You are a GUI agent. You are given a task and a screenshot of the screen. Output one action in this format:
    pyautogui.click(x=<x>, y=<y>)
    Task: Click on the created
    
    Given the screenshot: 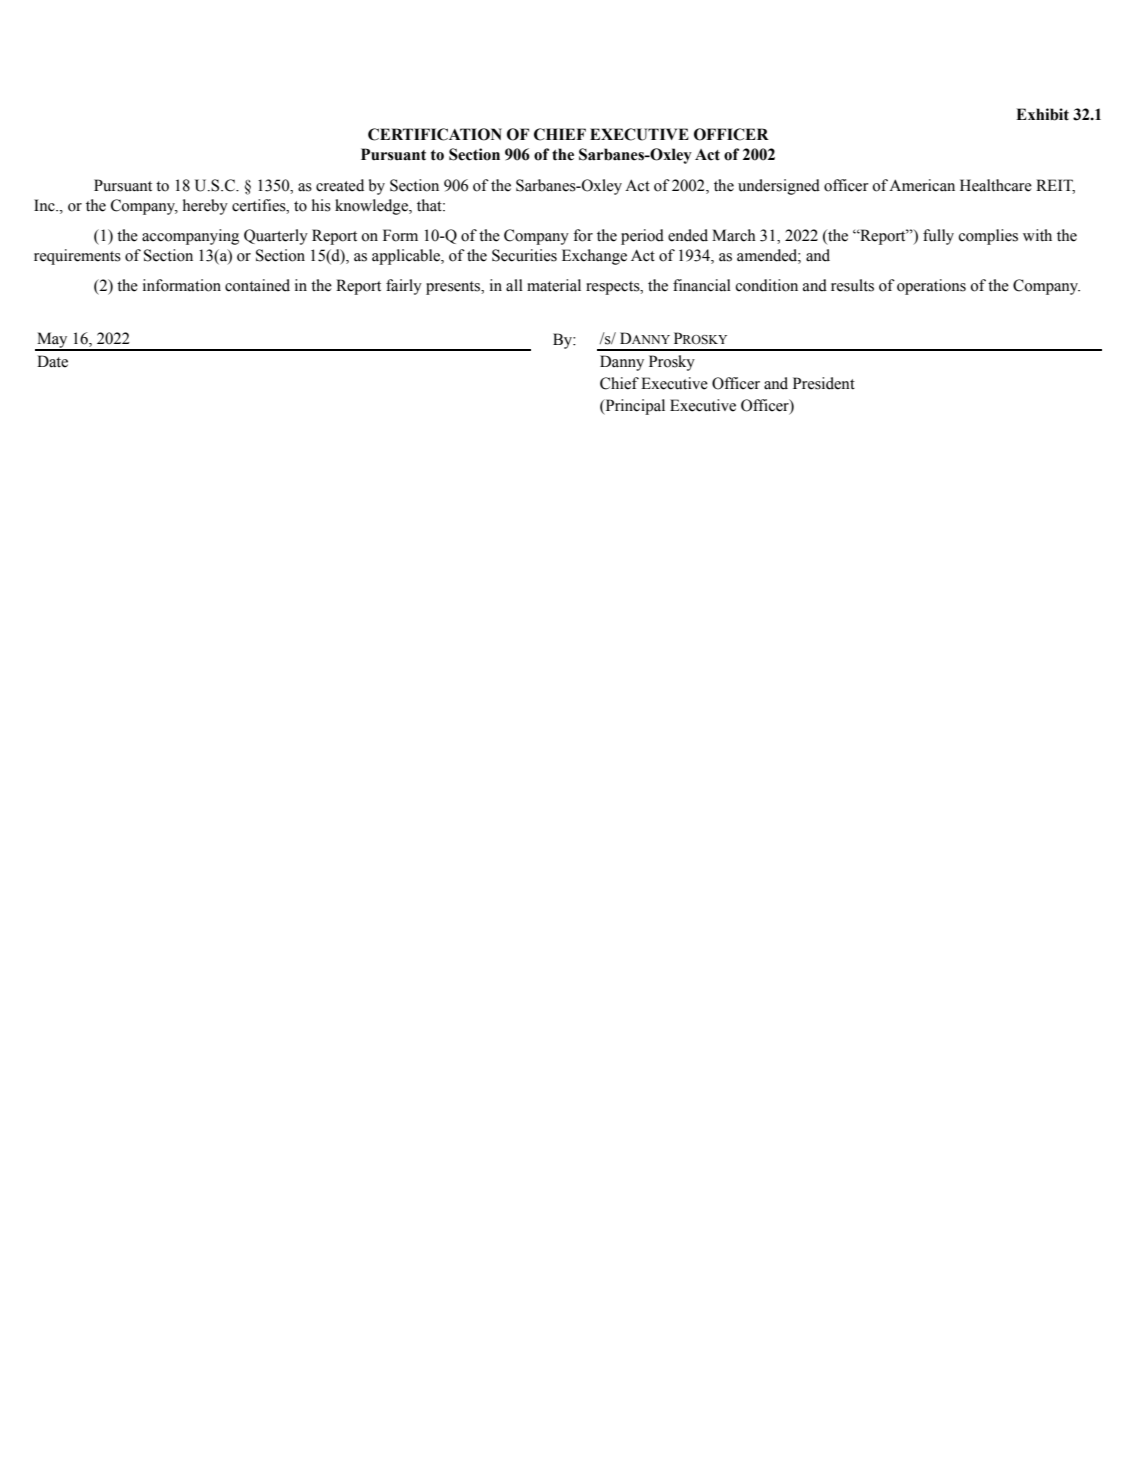 What is the action you would take?
    pyautogui.click(x=340, y=185)
